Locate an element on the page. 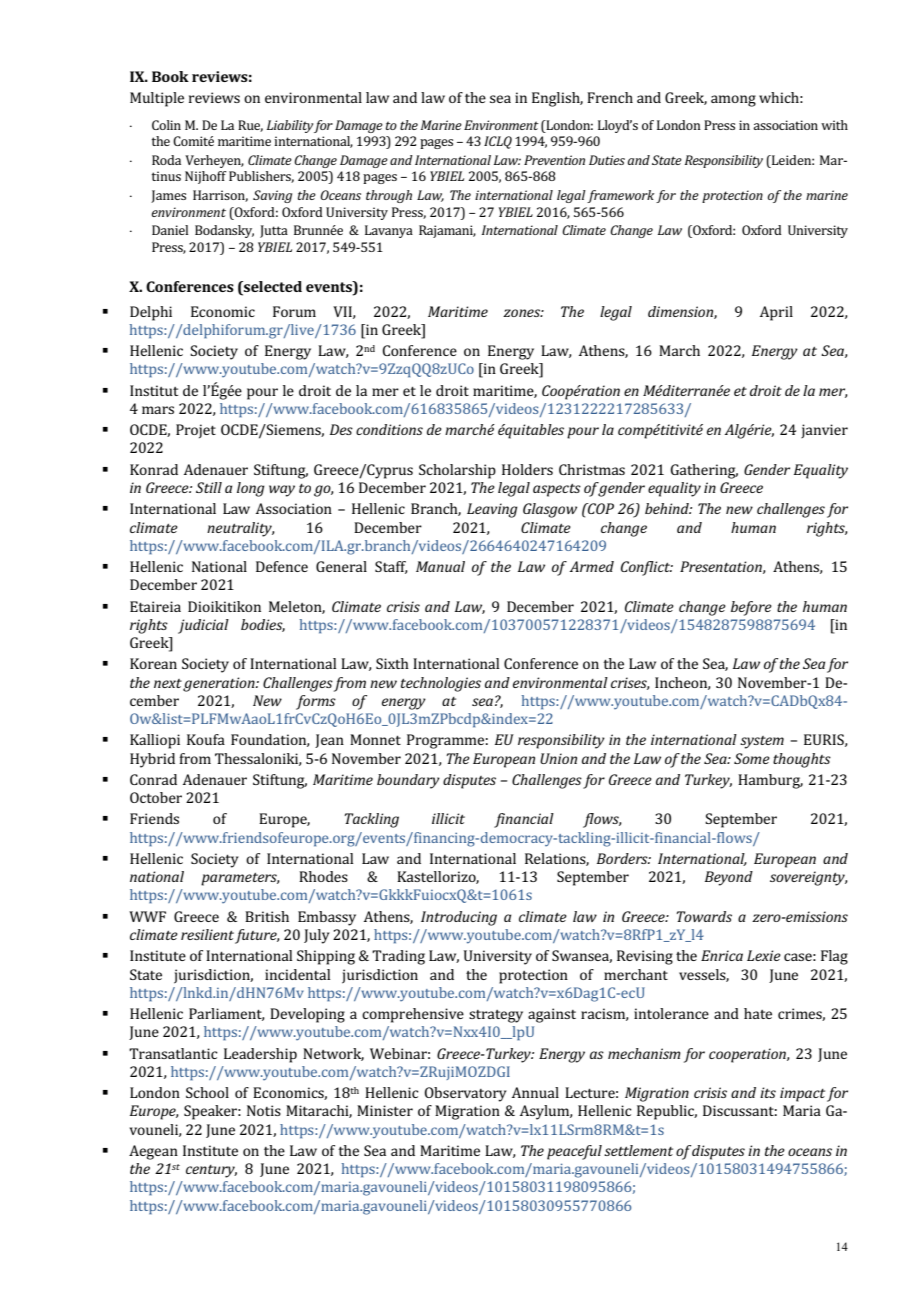 The width and height of the document is (924, 1308). School is located at coordinates (207, 1092).
